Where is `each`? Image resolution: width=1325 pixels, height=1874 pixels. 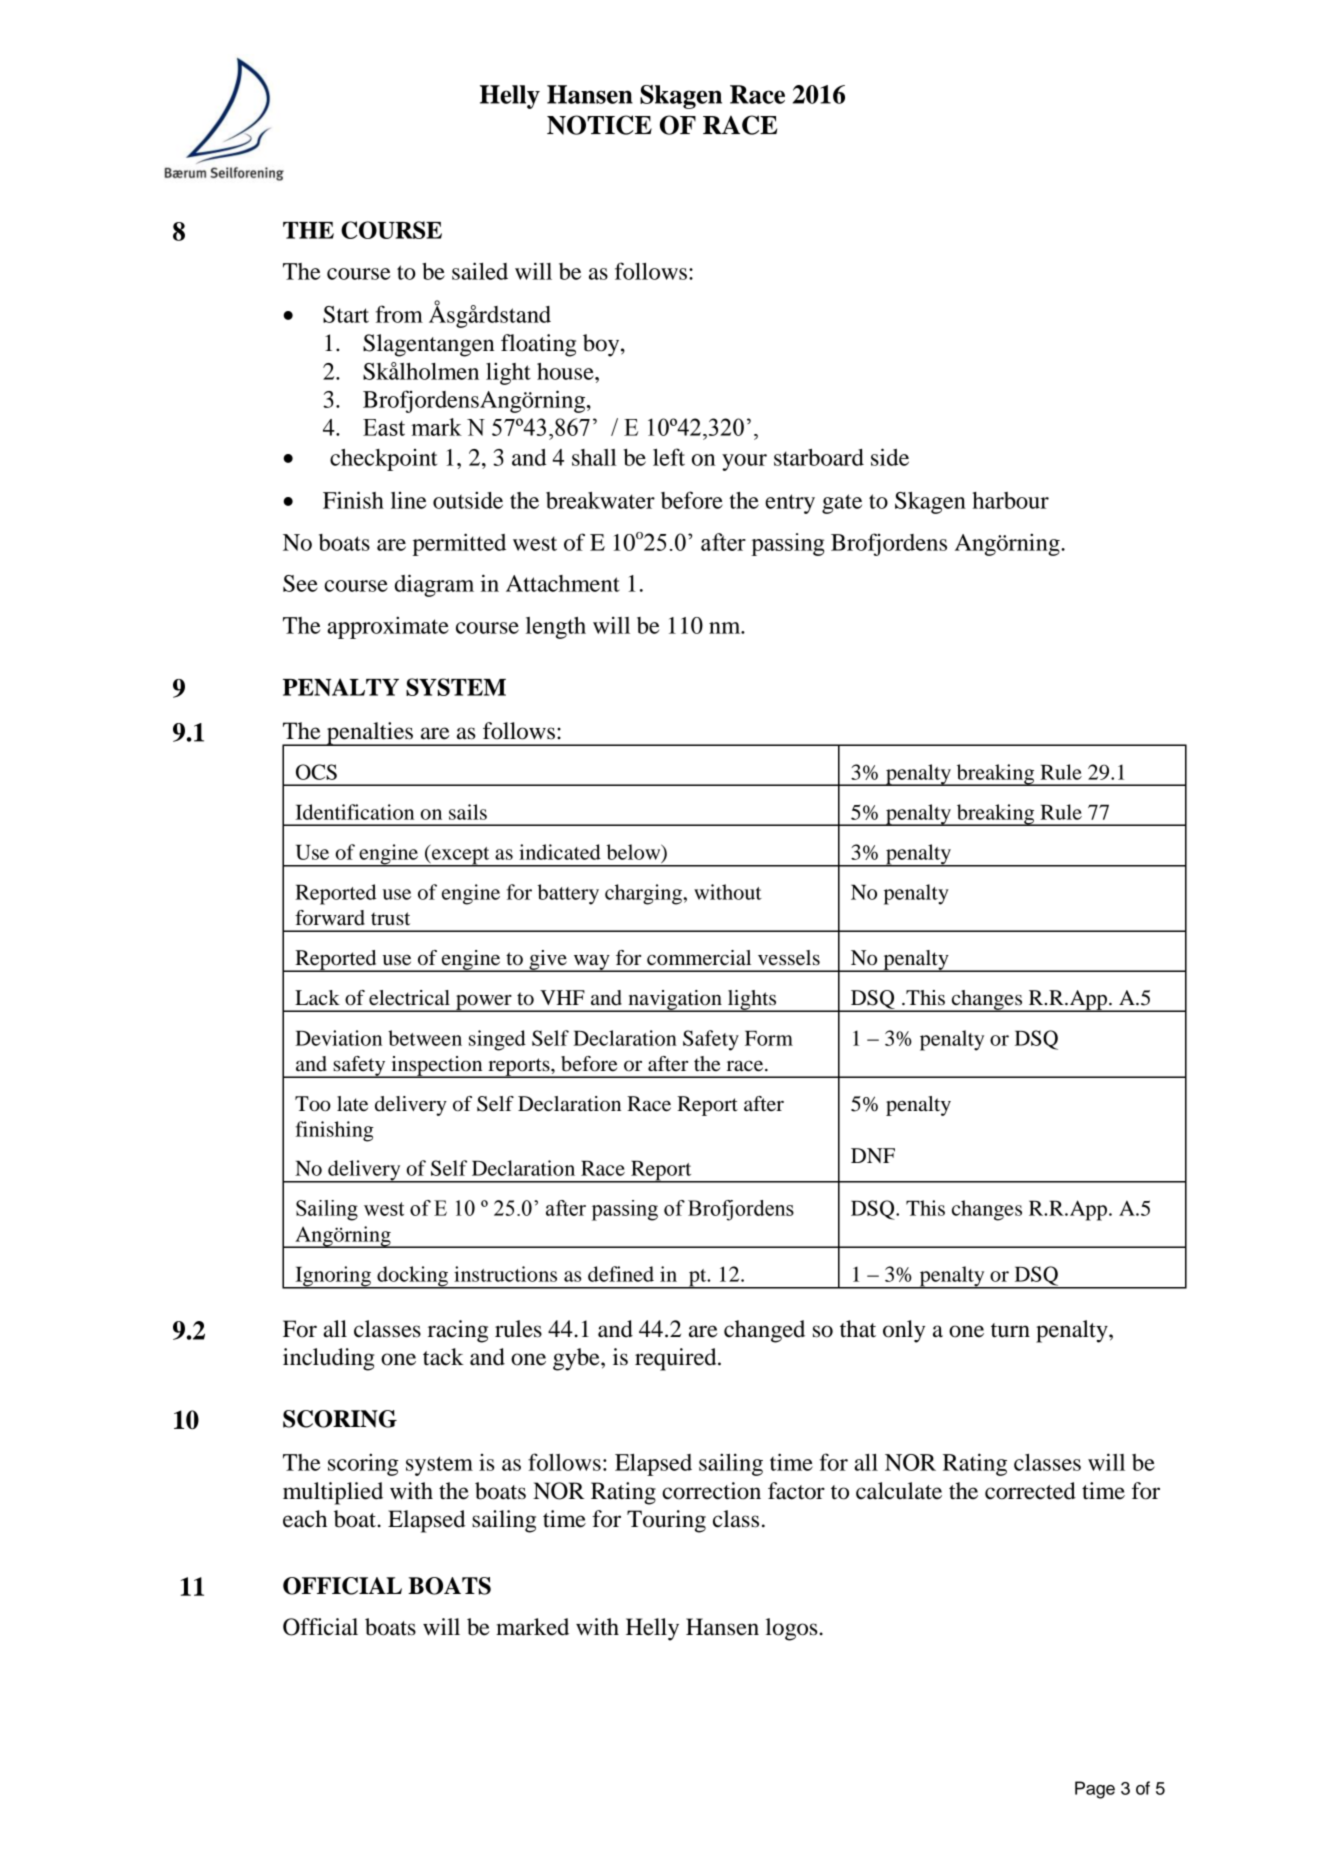
each is located at coordinates (305, 1519).
